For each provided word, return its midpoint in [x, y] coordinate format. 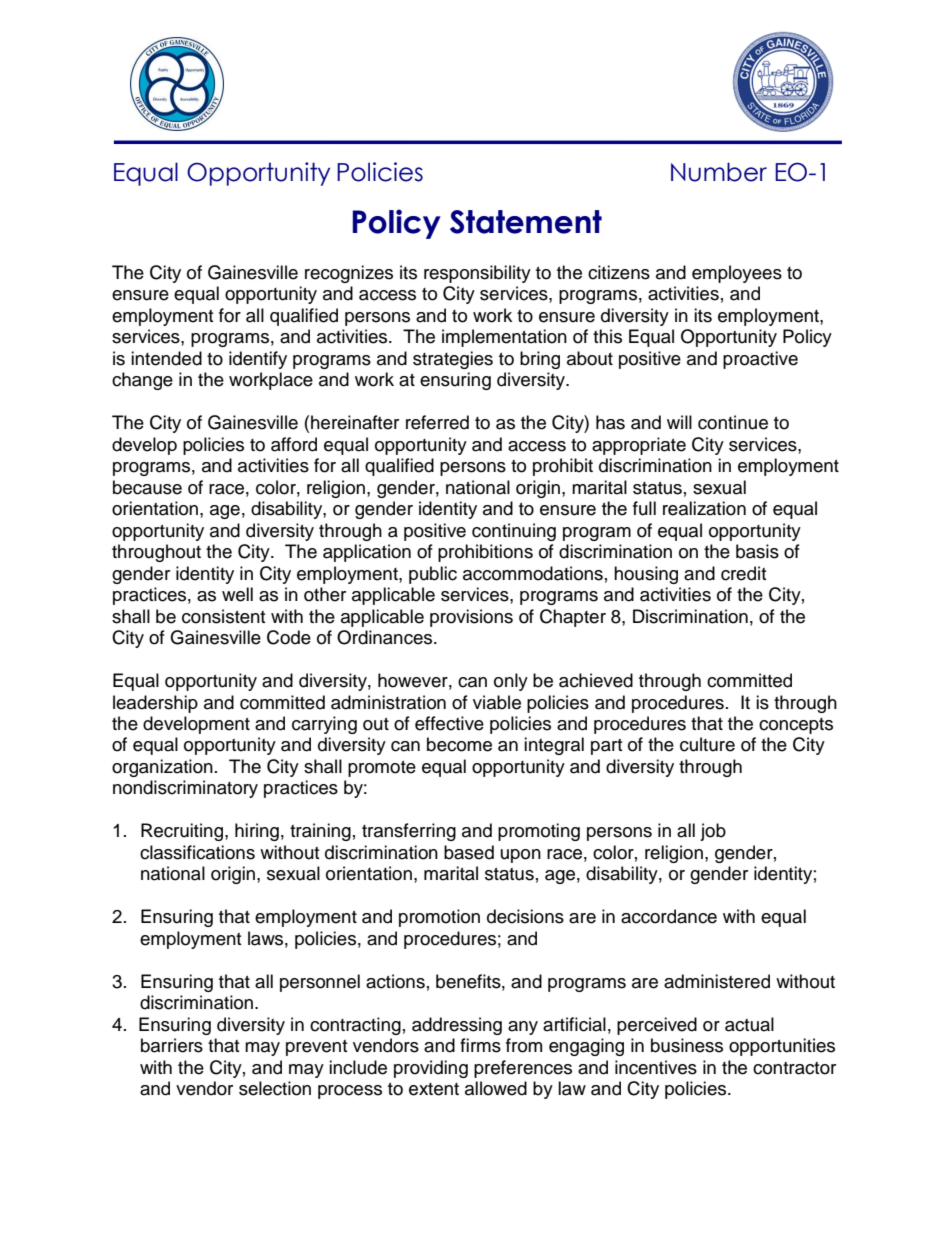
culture [707, 744]
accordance [669, 916]
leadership [155, 704]
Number [719, 172]
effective [449, 723]
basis [757, 551]
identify [258, 360]
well [237, 594]
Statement [526, 222]
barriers [172, 1045]
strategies [453, 360]
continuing [514, 532]
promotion [439, 918]
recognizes [349, 274]
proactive [760, 360]
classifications [197, 852]
